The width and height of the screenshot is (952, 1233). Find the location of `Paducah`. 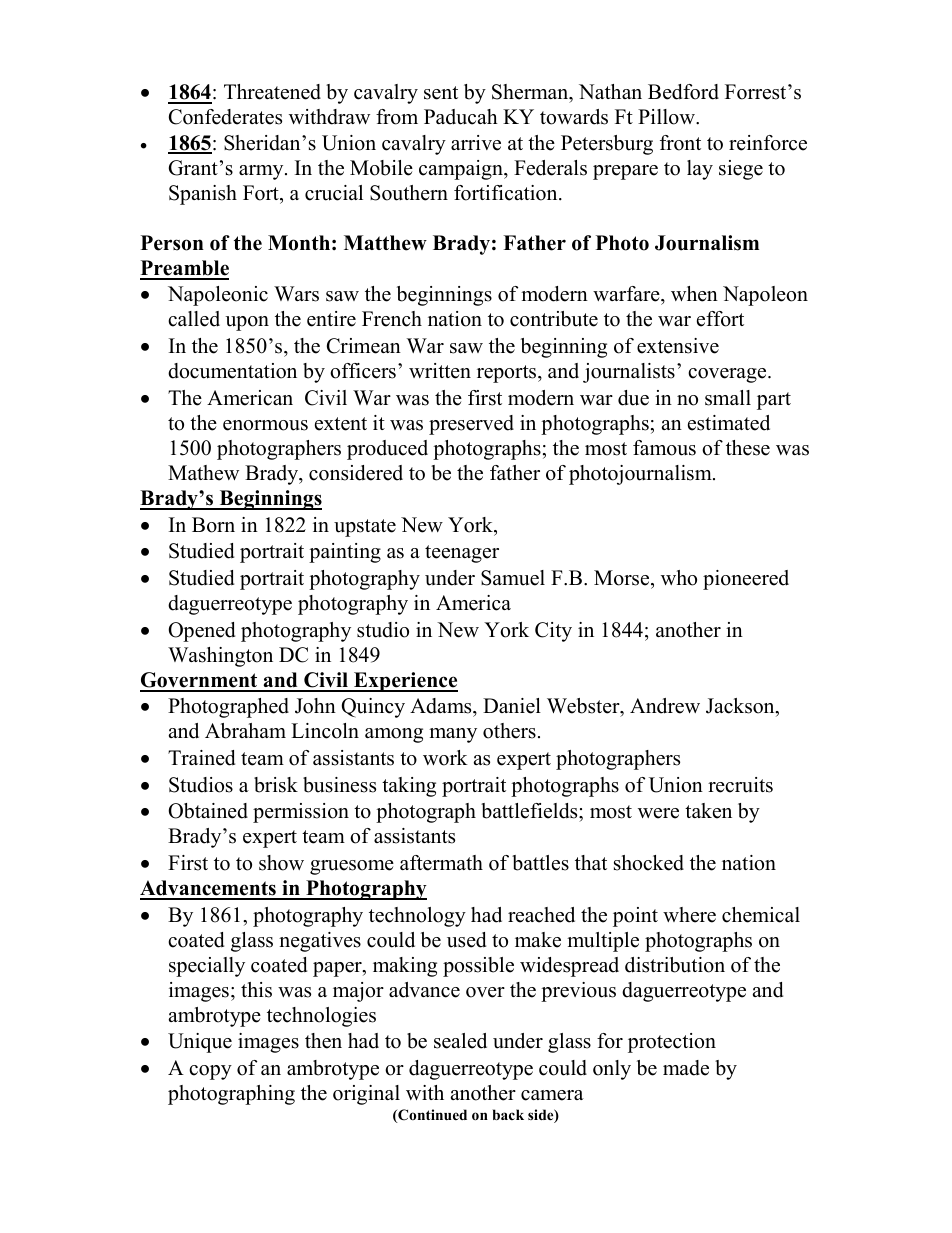

Paducah is located at coordinates (461, 117).
